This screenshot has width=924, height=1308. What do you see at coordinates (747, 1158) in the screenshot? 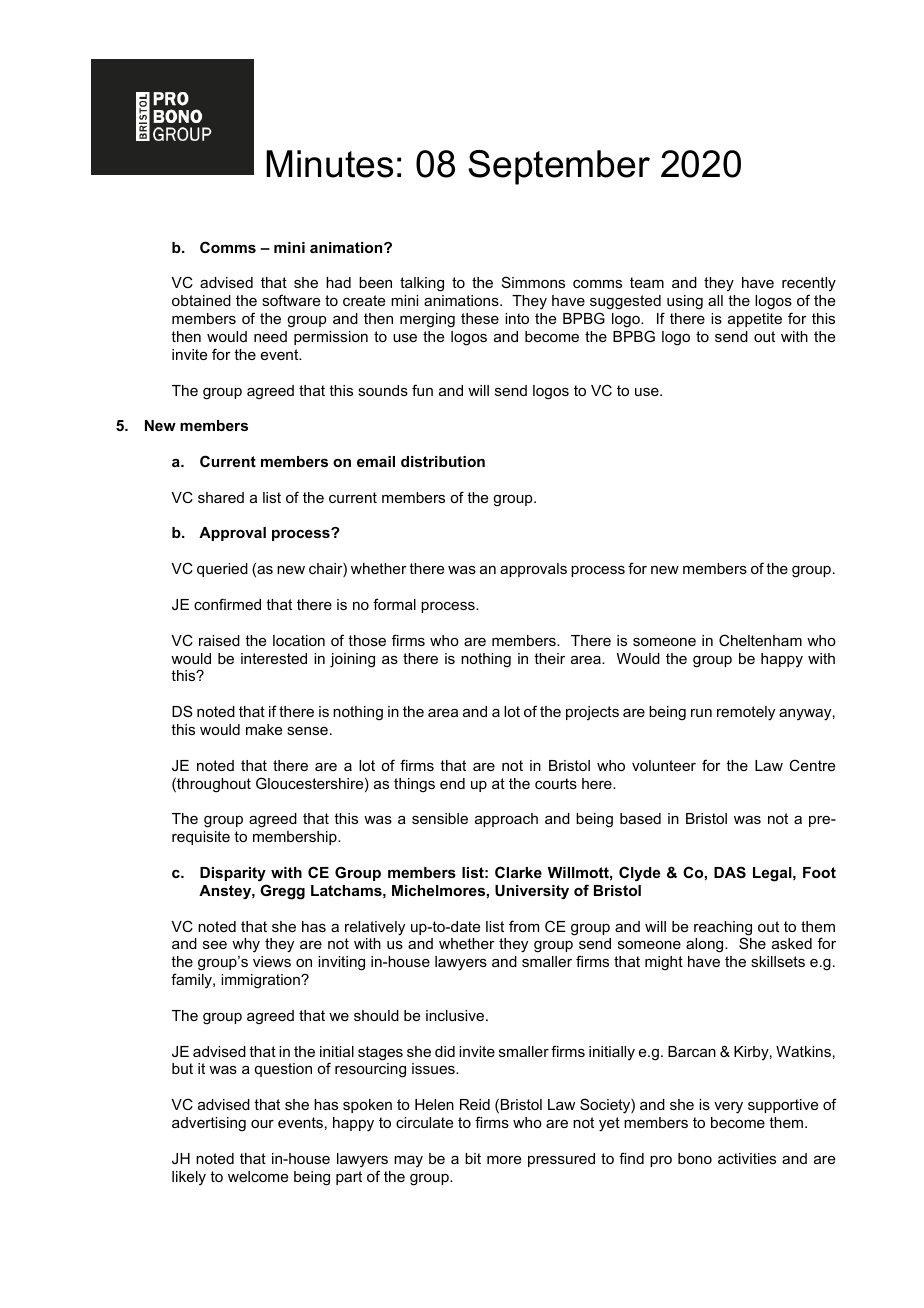
I see `activities` at bounding box center [747, 1158].
